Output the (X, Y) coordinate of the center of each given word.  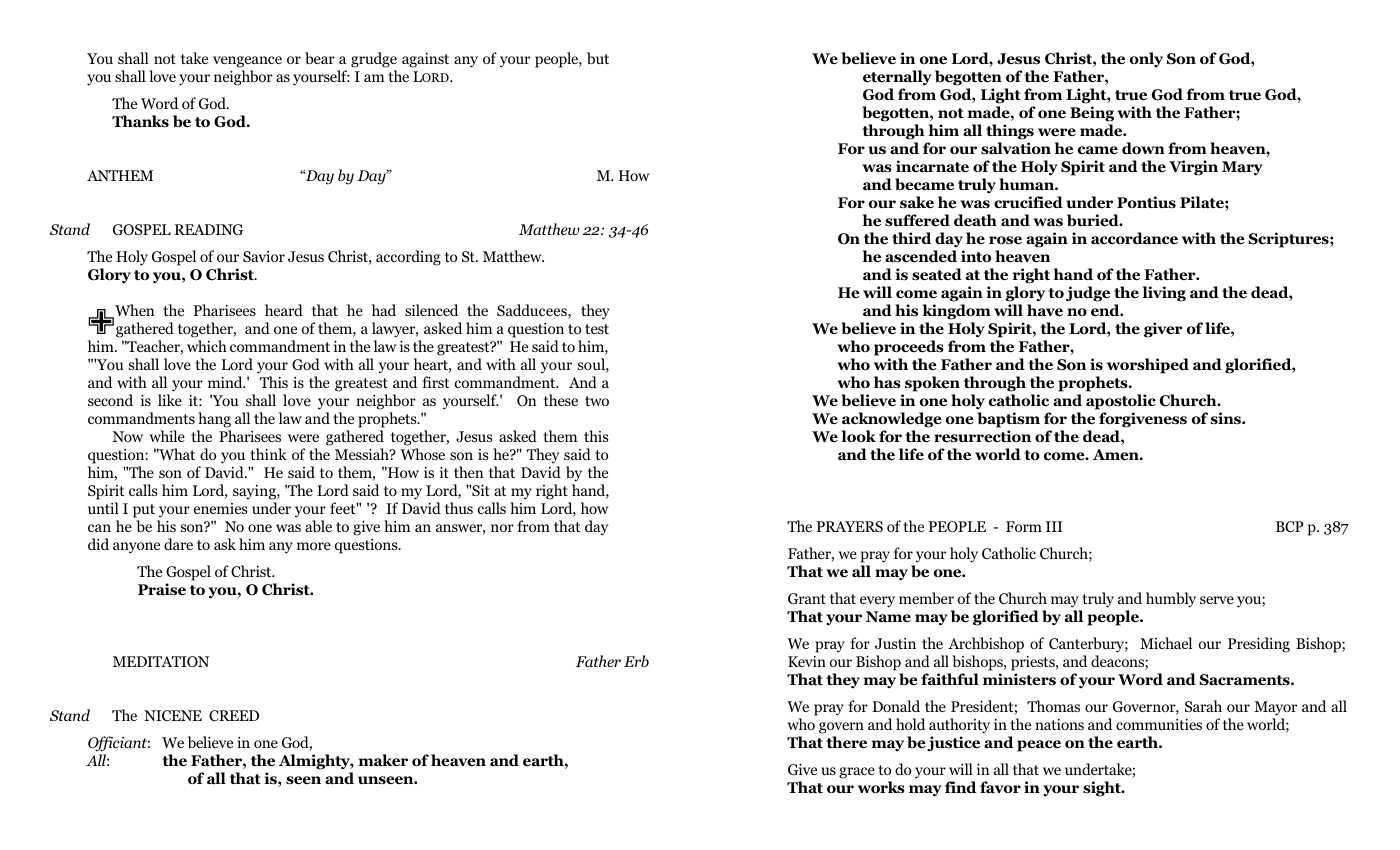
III (1054, 526)
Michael (1166, 643)
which (207, 346)
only (1146, 59)
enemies (221, 508)
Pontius (1146, 202)
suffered (917, 220)
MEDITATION (161, 662)
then (469, 472)
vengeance (247, 62)
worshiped (1148, 366)
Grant (807, 599)
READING (209, 229)
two (597, 401)
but (598, 58)
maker (383, 760)
